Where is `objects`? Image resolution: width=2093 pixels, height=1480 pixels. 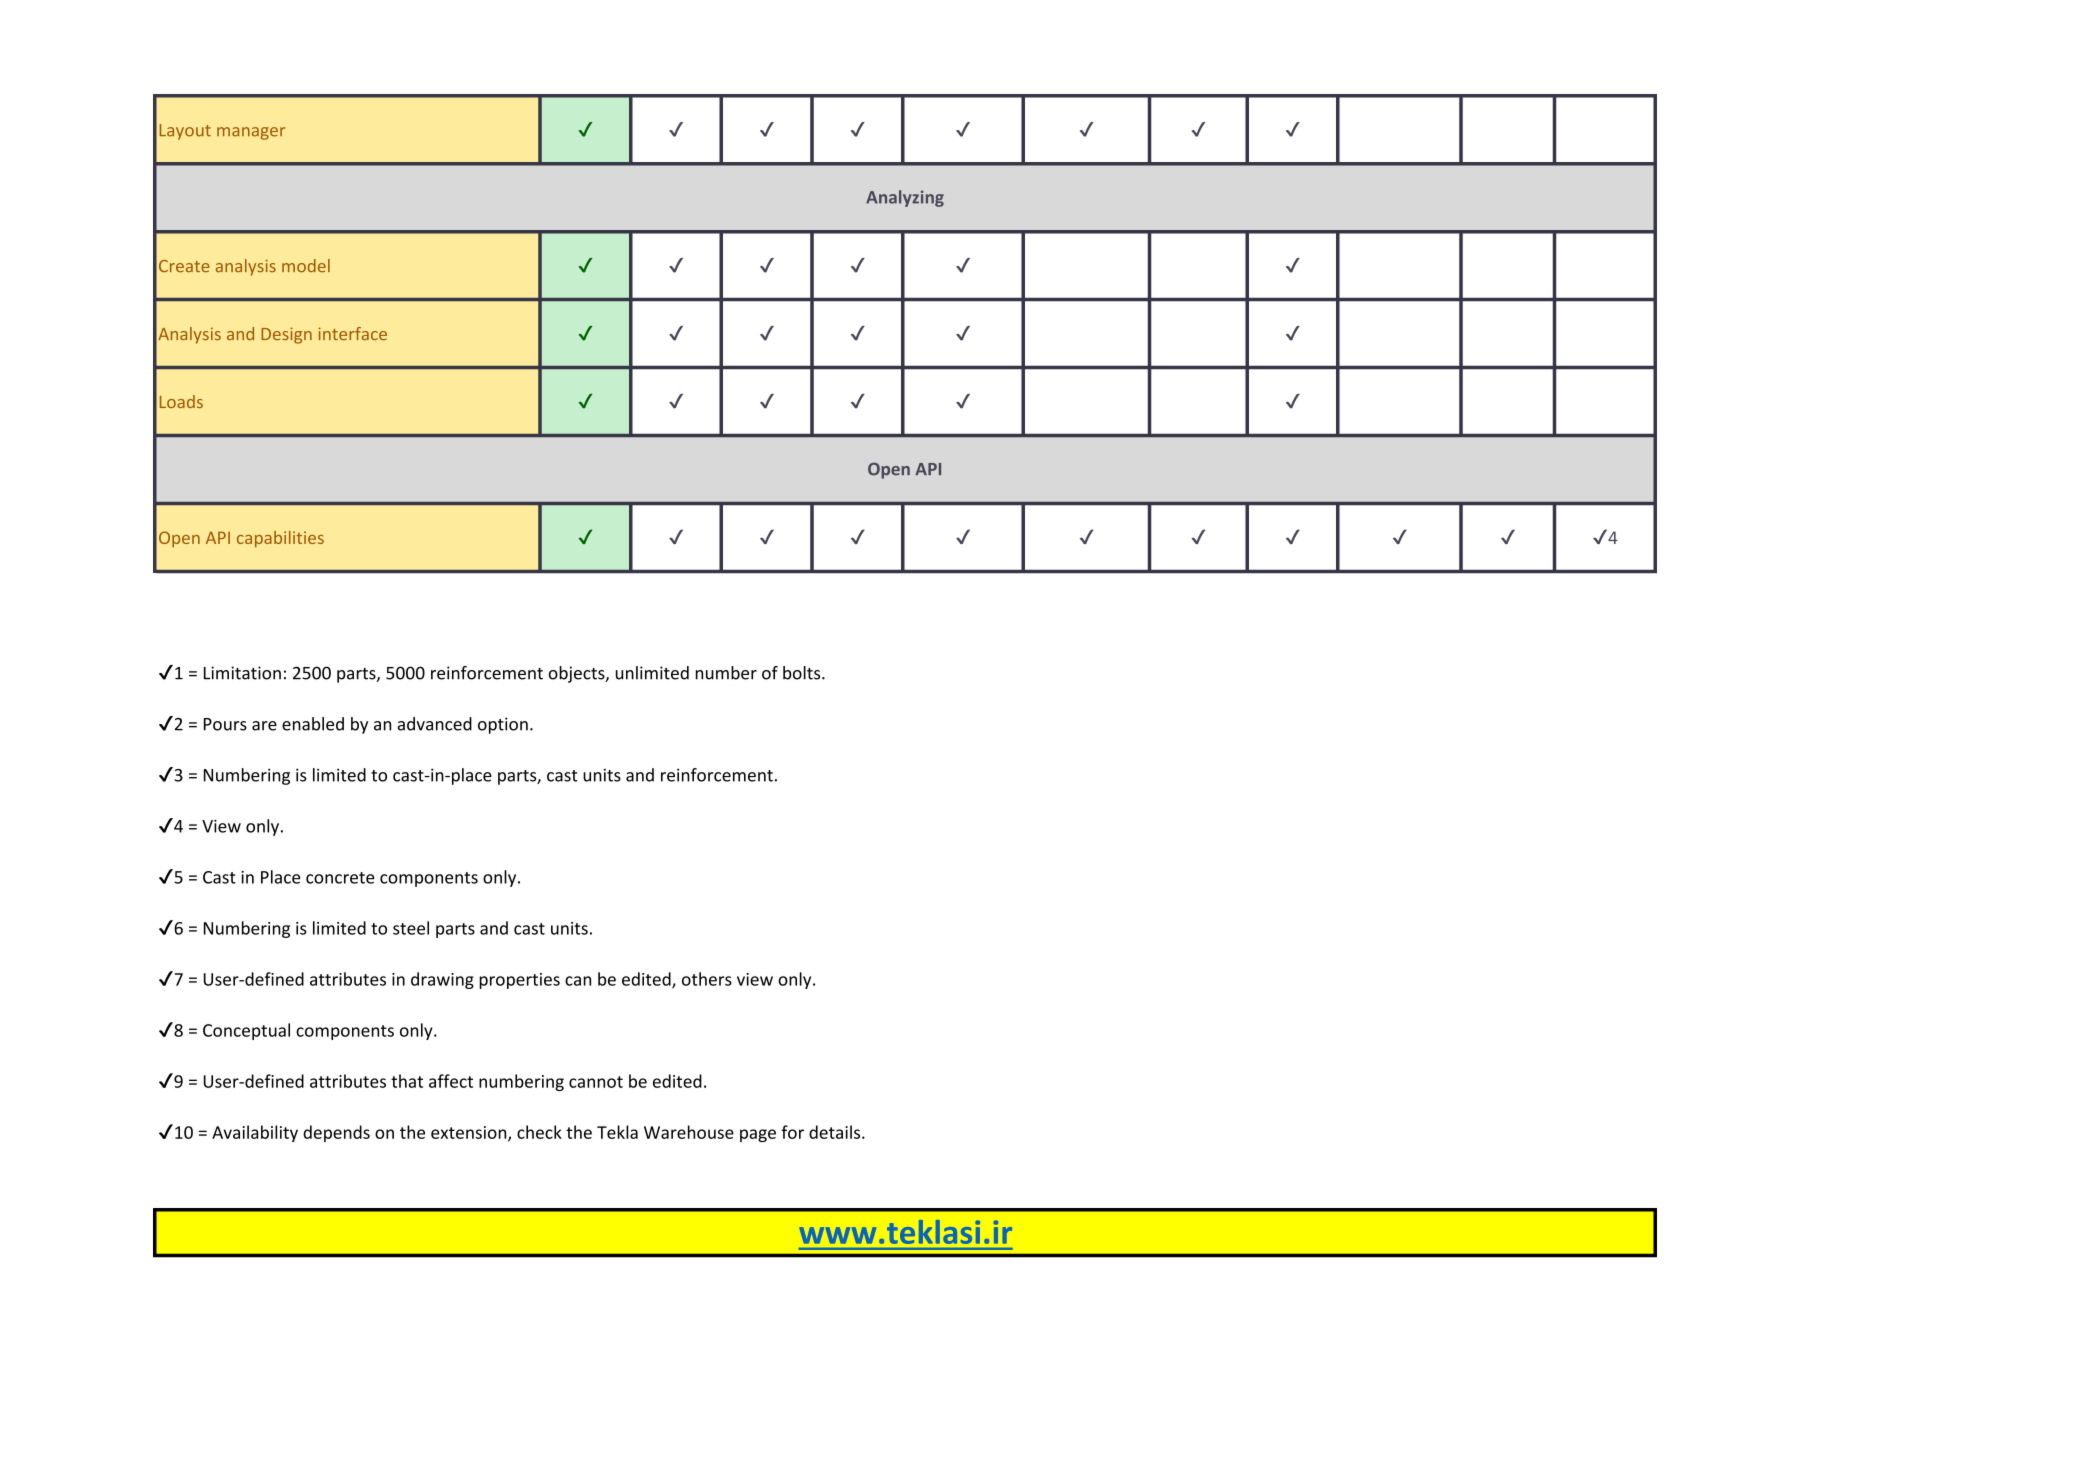
objects is located at coordinates (578, 674).
